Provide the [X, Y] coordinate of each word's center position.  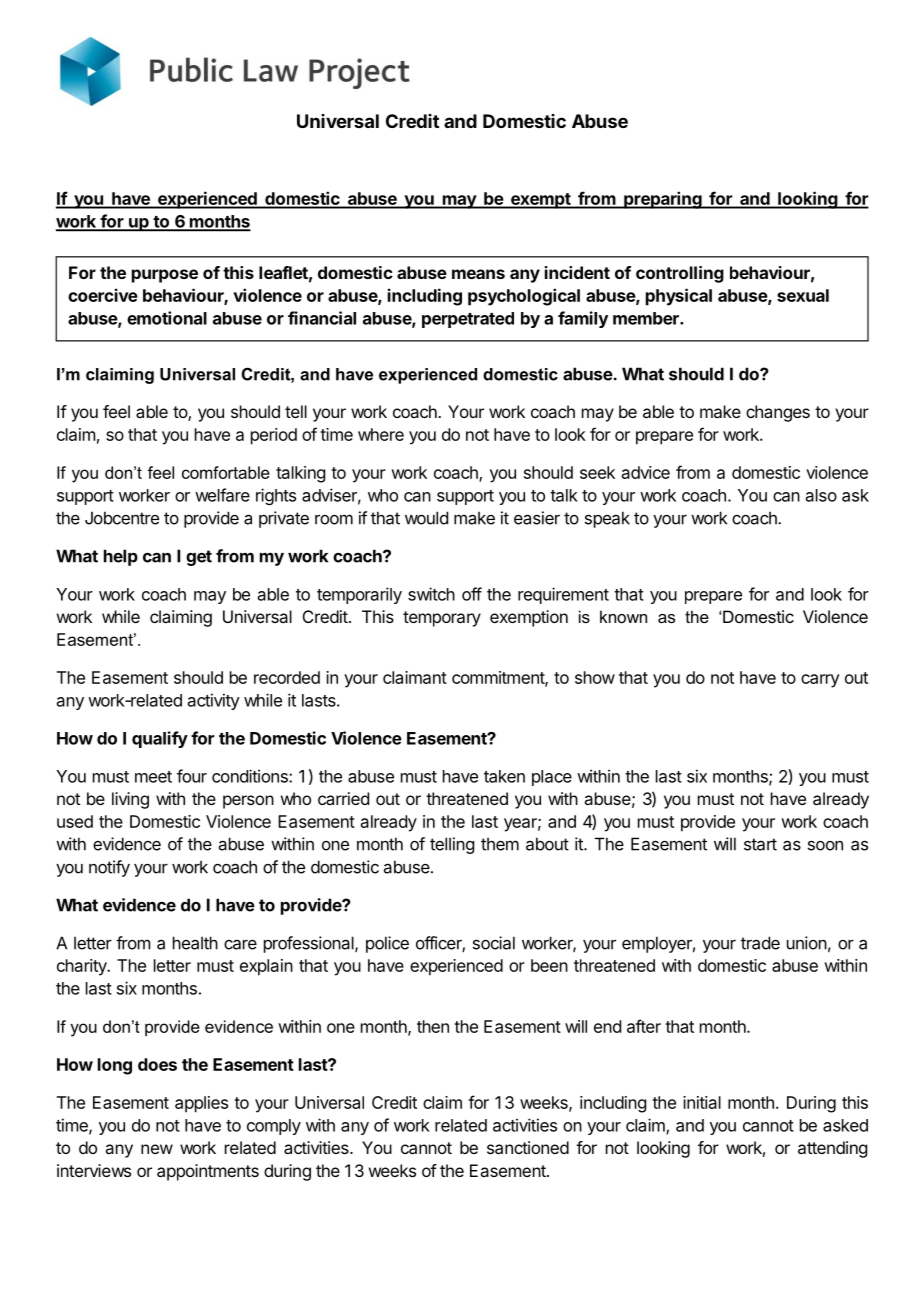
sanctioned [528, 1147]
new [157, 1149]
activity [214, 701]
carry [820, 681]
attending [832, 1149]
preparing [663, 200]
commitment [499, 678]
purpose [165, 276]
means [478, 274]
